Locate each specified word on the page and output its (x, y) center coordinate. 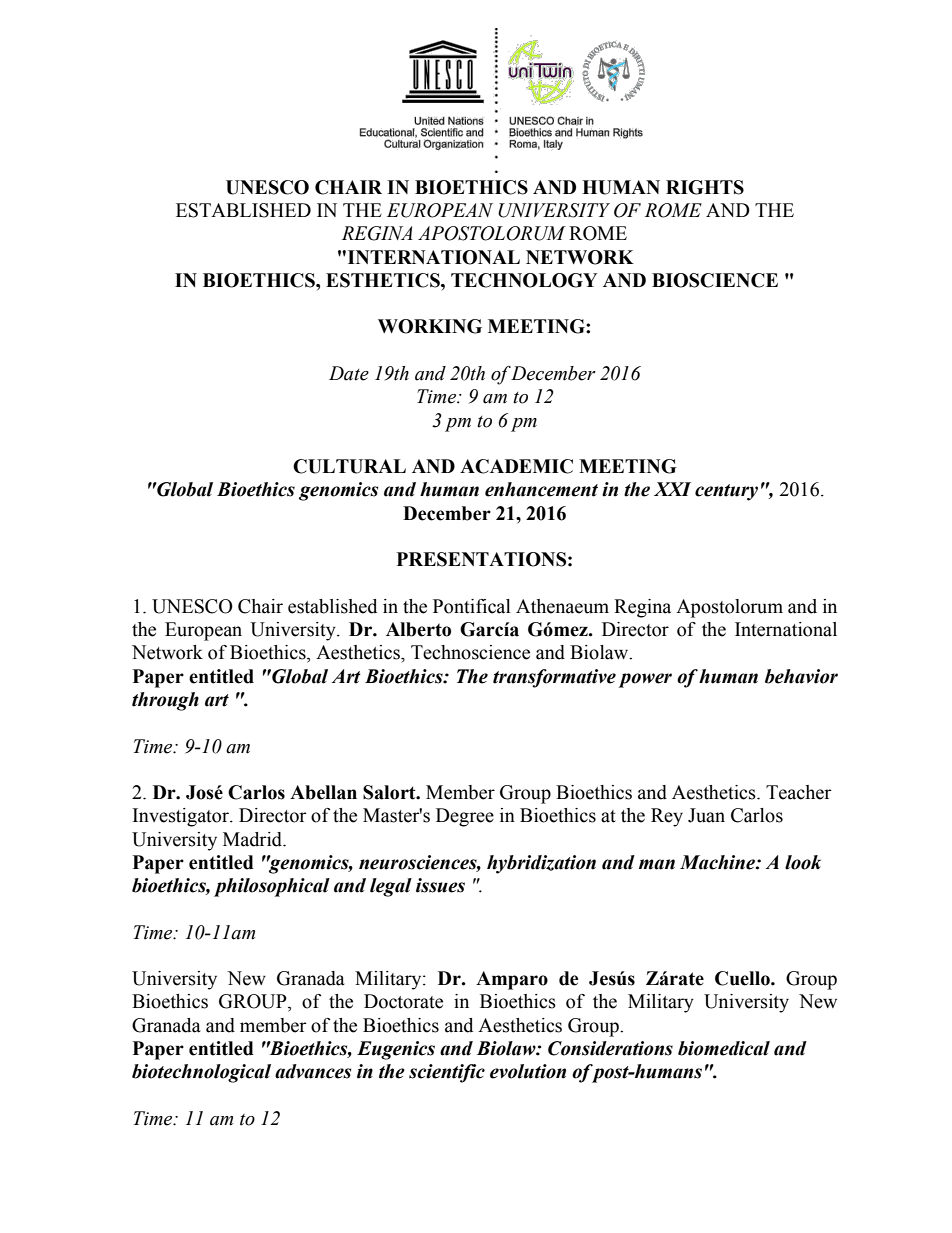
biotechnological (201, 1073)
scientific (447, 1073)
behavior (801, 676)
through (165, 701)
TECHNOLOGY (524, 280)
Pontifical (472, 606)
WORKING (430, 326)
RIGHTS (705, 187)
